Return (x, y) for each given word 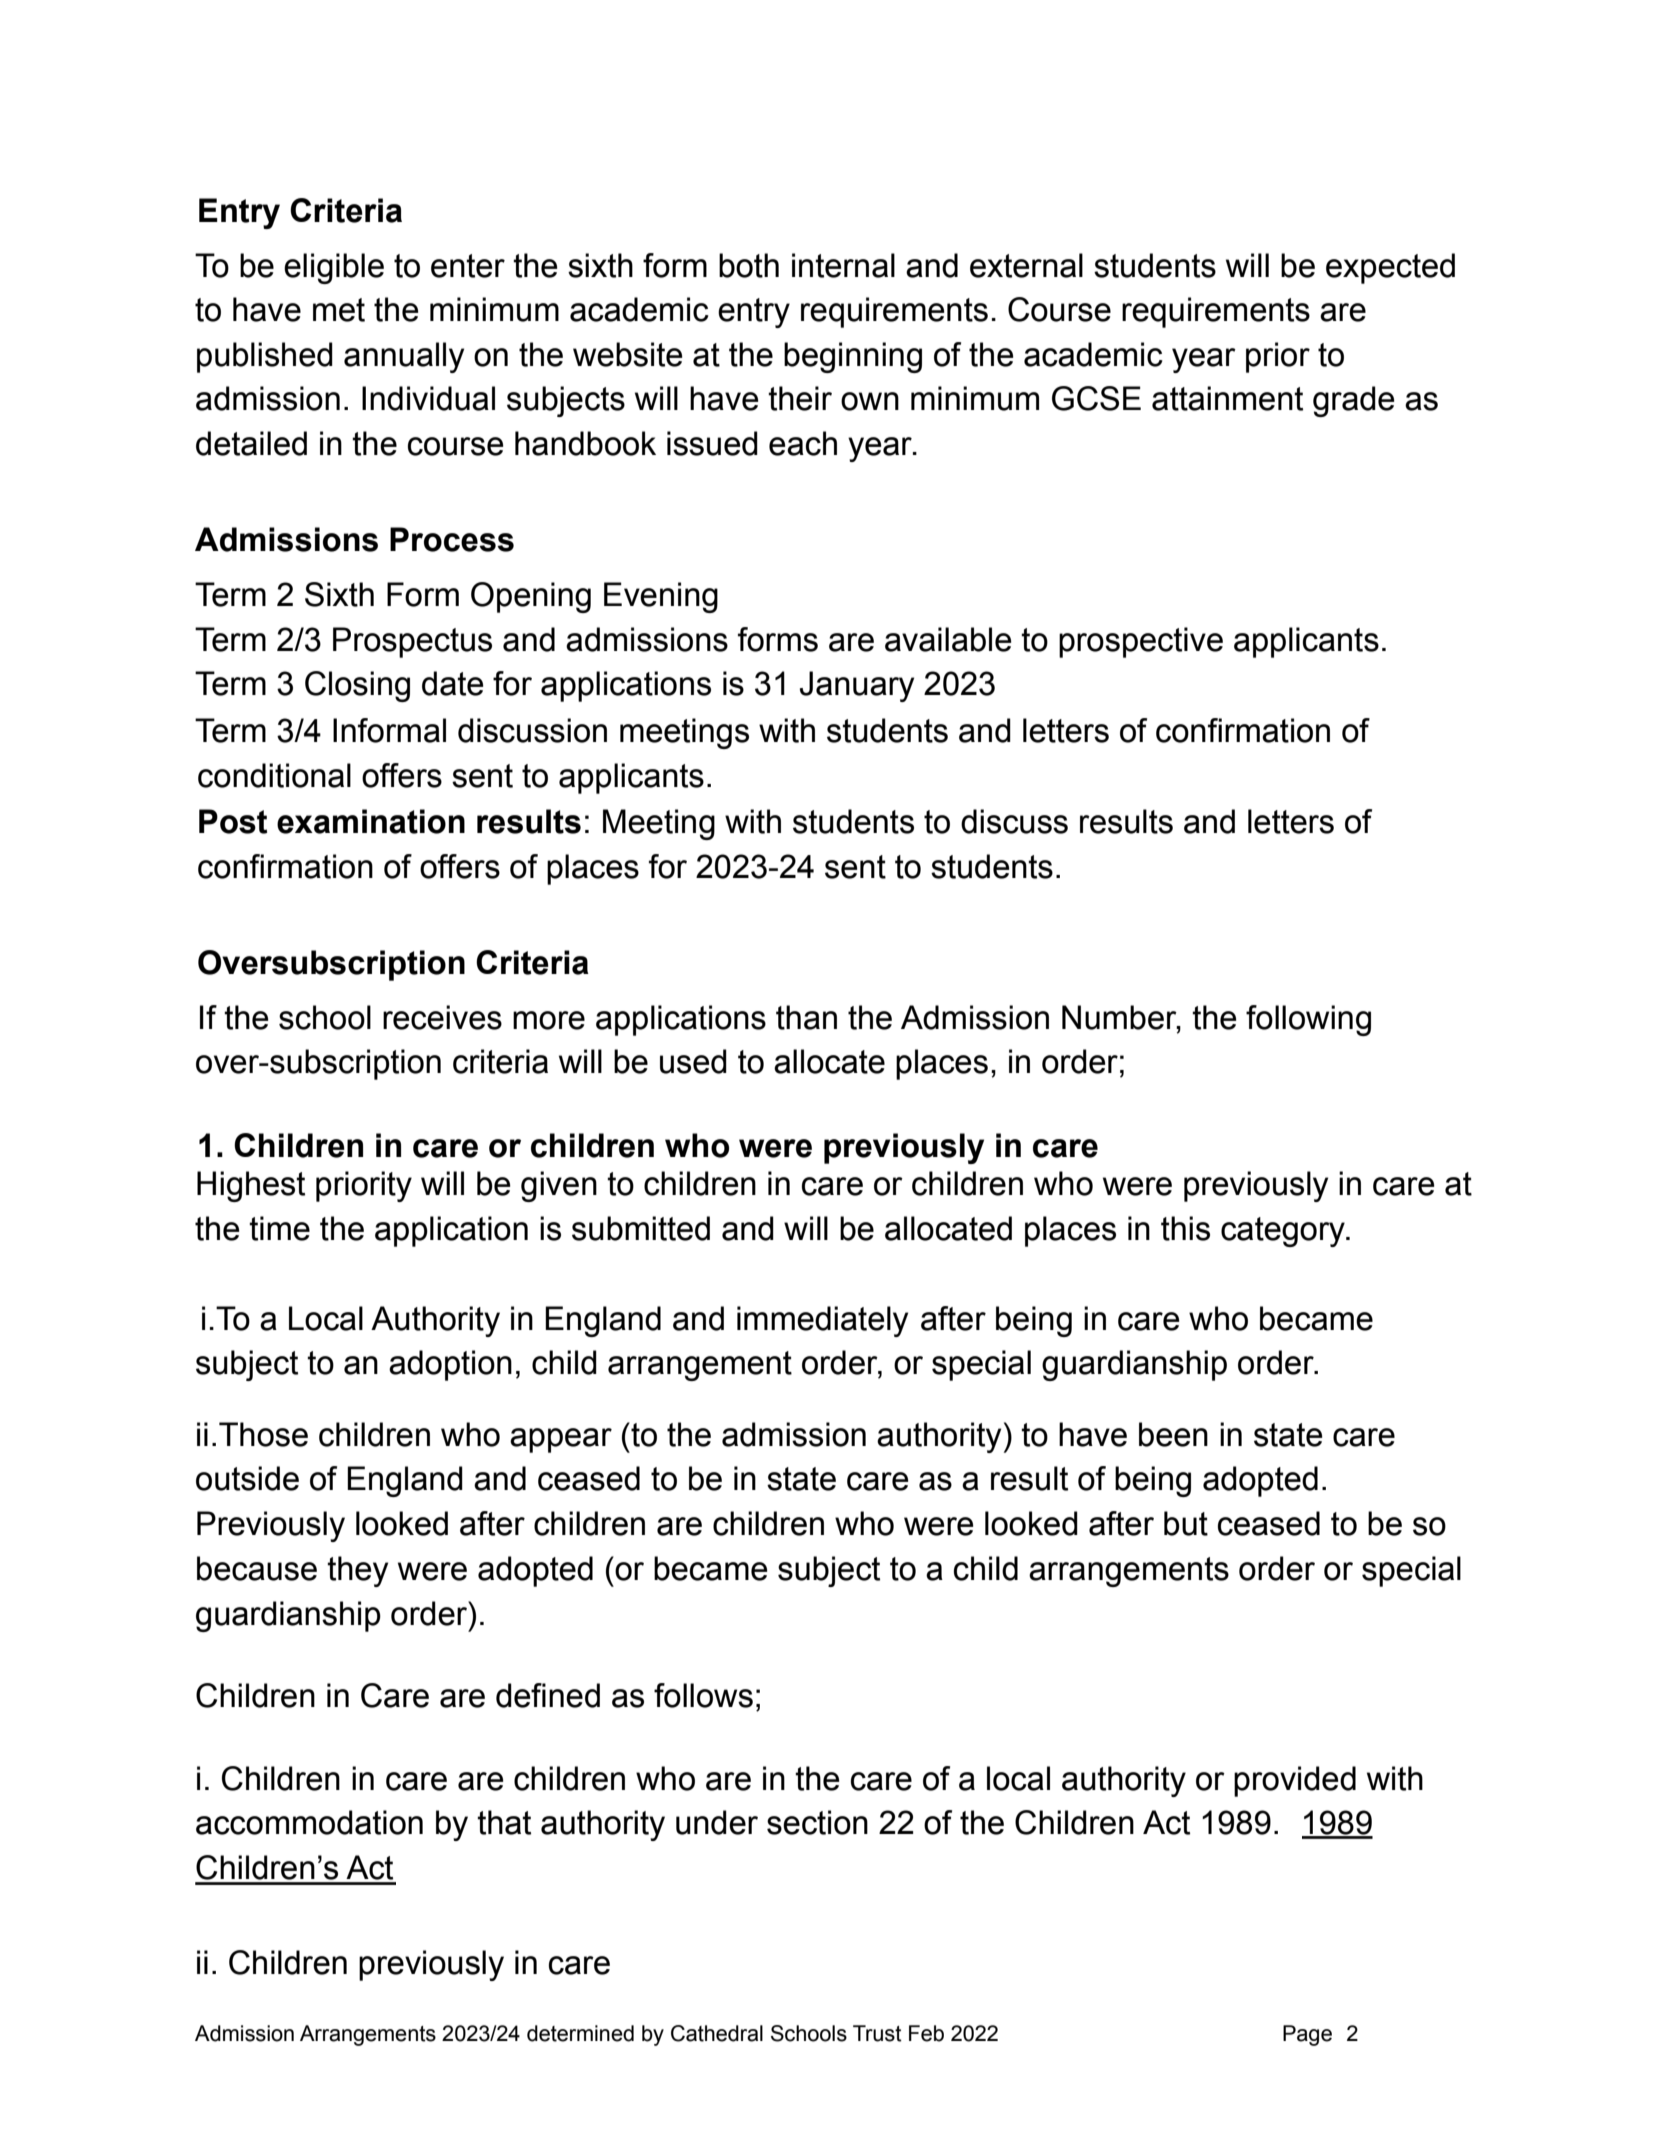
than (806, 1017)
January (857, 686)
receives (442, 1017)
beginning (853, 357)
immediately (822, 1321)
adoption (450, 1365)
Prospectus (412, 642)
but (1186, 1523)
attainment (1227, 398)
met (339, 310)
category (1284, 1232)
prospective (1141, 642)
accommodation (309, 1822)
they (357, 1571)
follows (703, 1695)
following (1308, 1020)
